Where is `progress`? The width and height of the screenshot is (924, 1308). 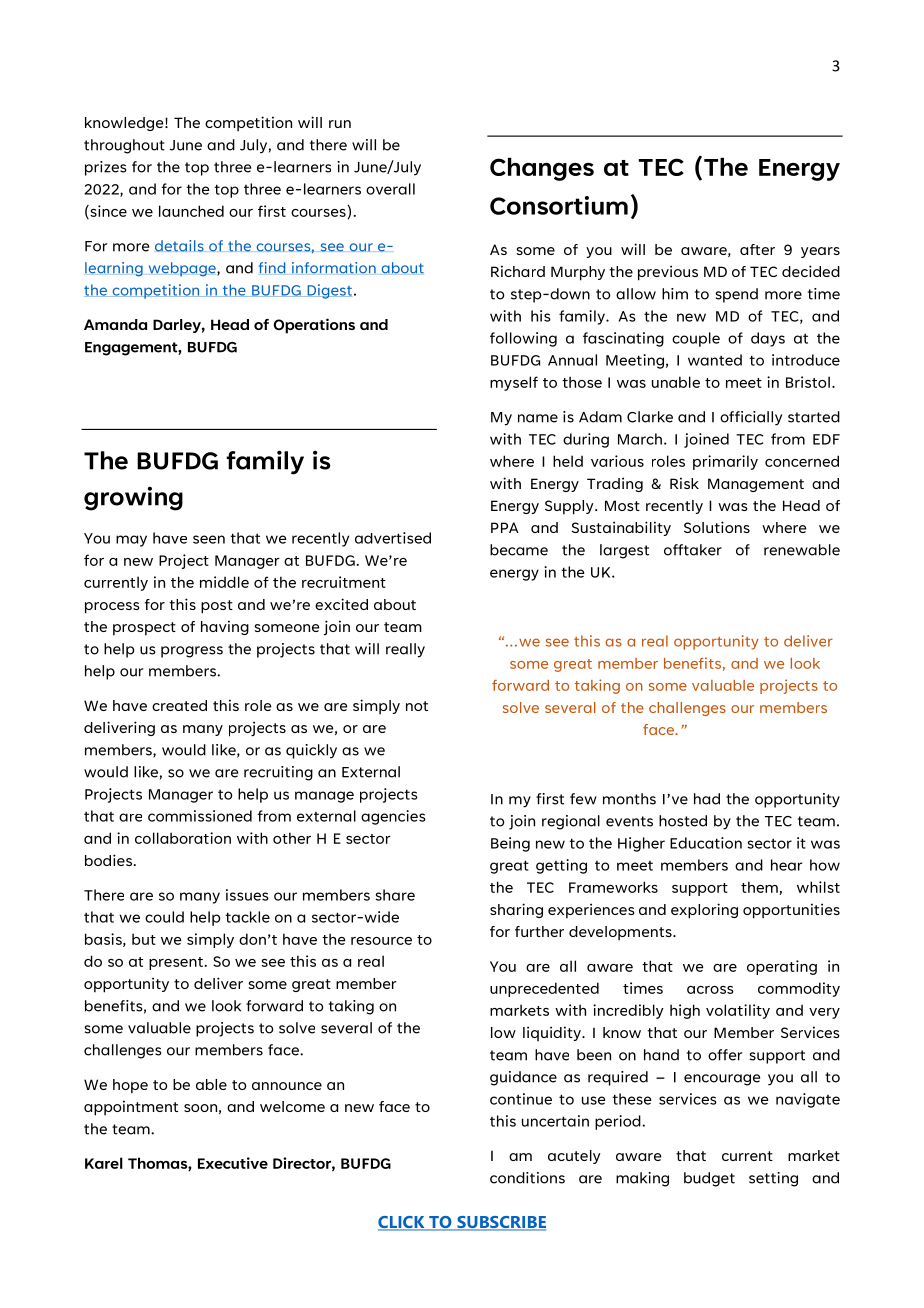
progress is located at coordinates (192, 652).
